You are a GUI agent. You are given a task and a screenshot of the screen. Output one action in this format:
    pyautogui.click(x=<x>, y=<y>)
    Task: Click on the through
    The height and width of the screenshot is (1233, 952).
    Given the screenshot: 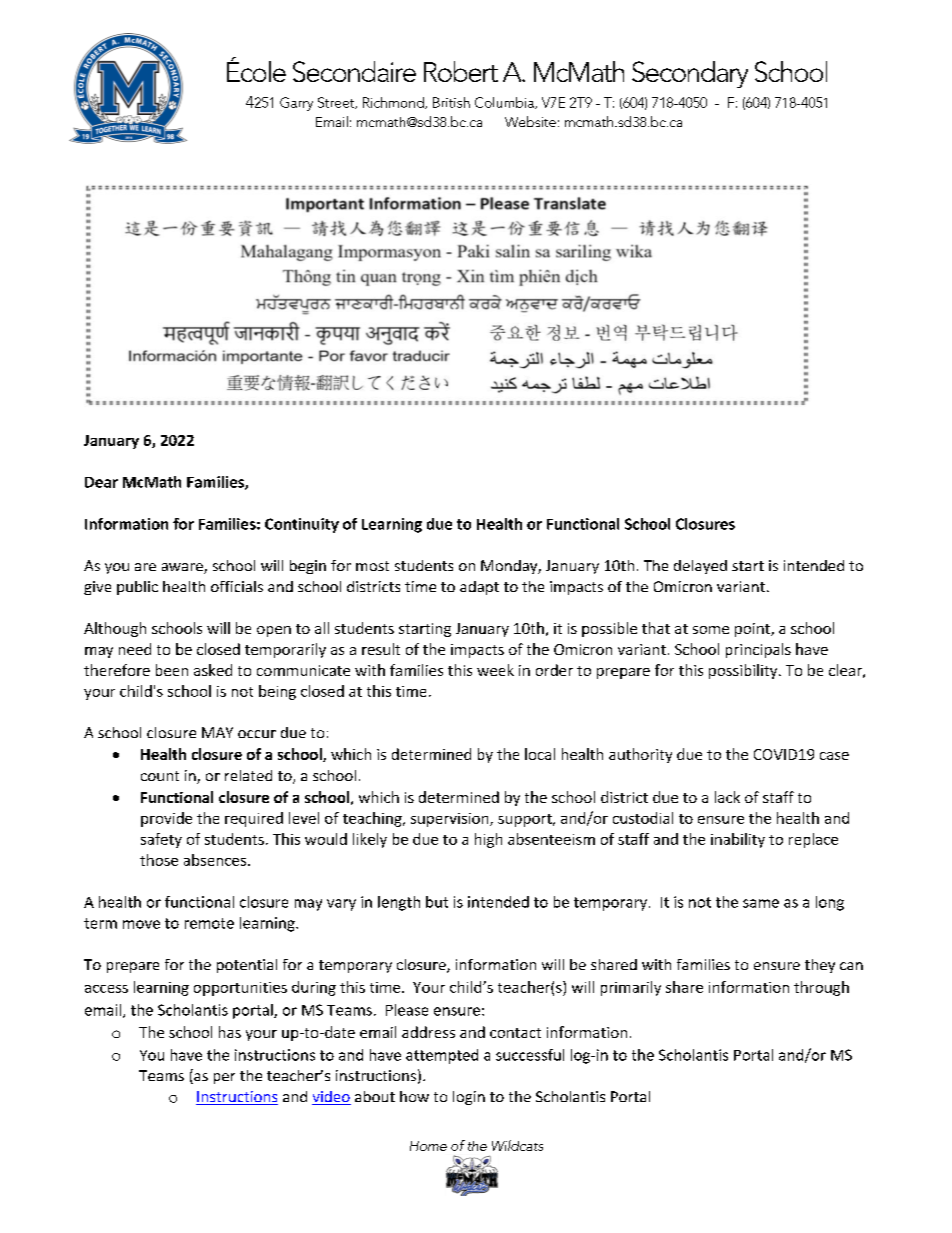 What is the action you would take?
    pyautogui.click(x=821, y=988)
